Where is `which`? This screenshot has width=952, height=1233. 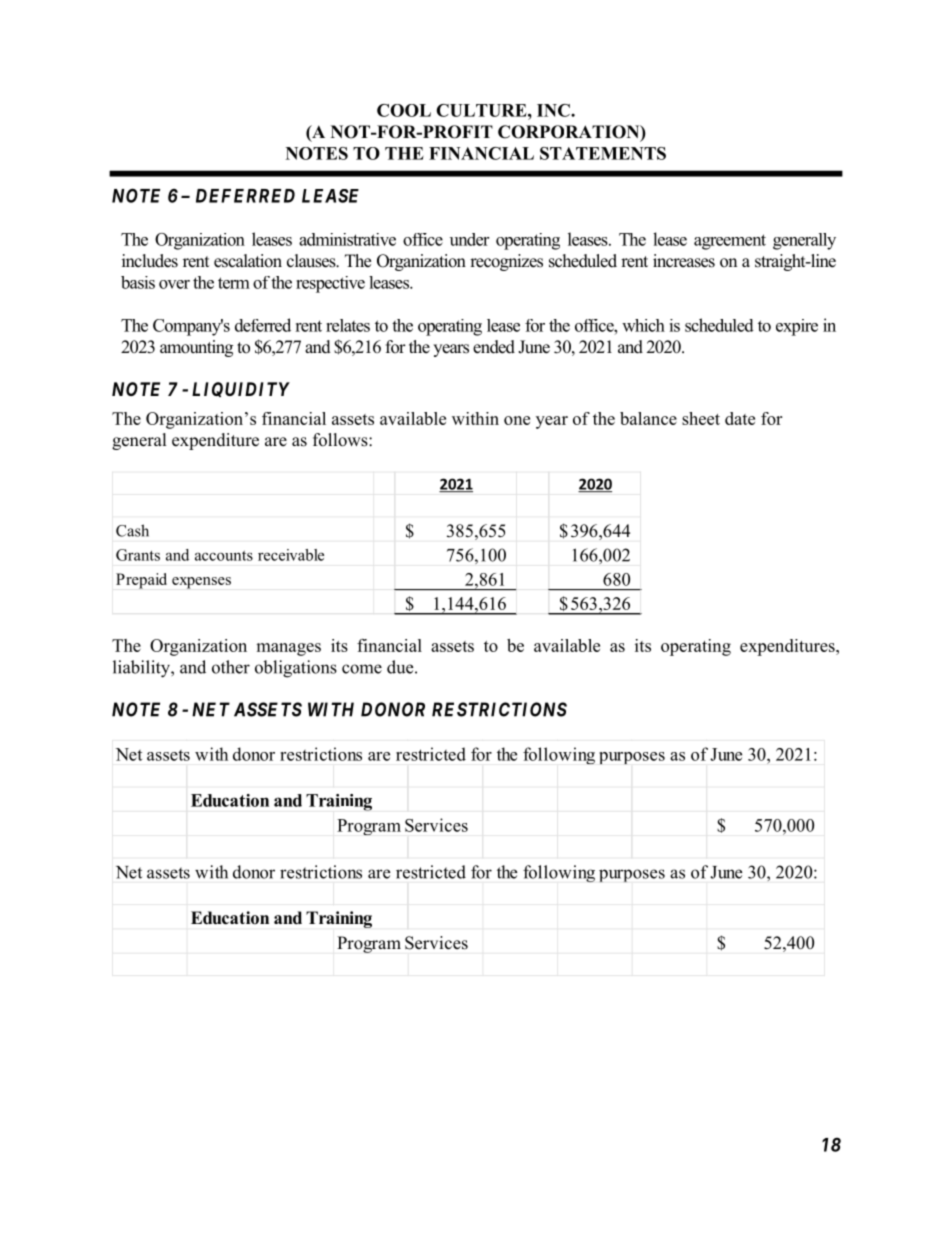
which is located at coordinates (643, 325).
